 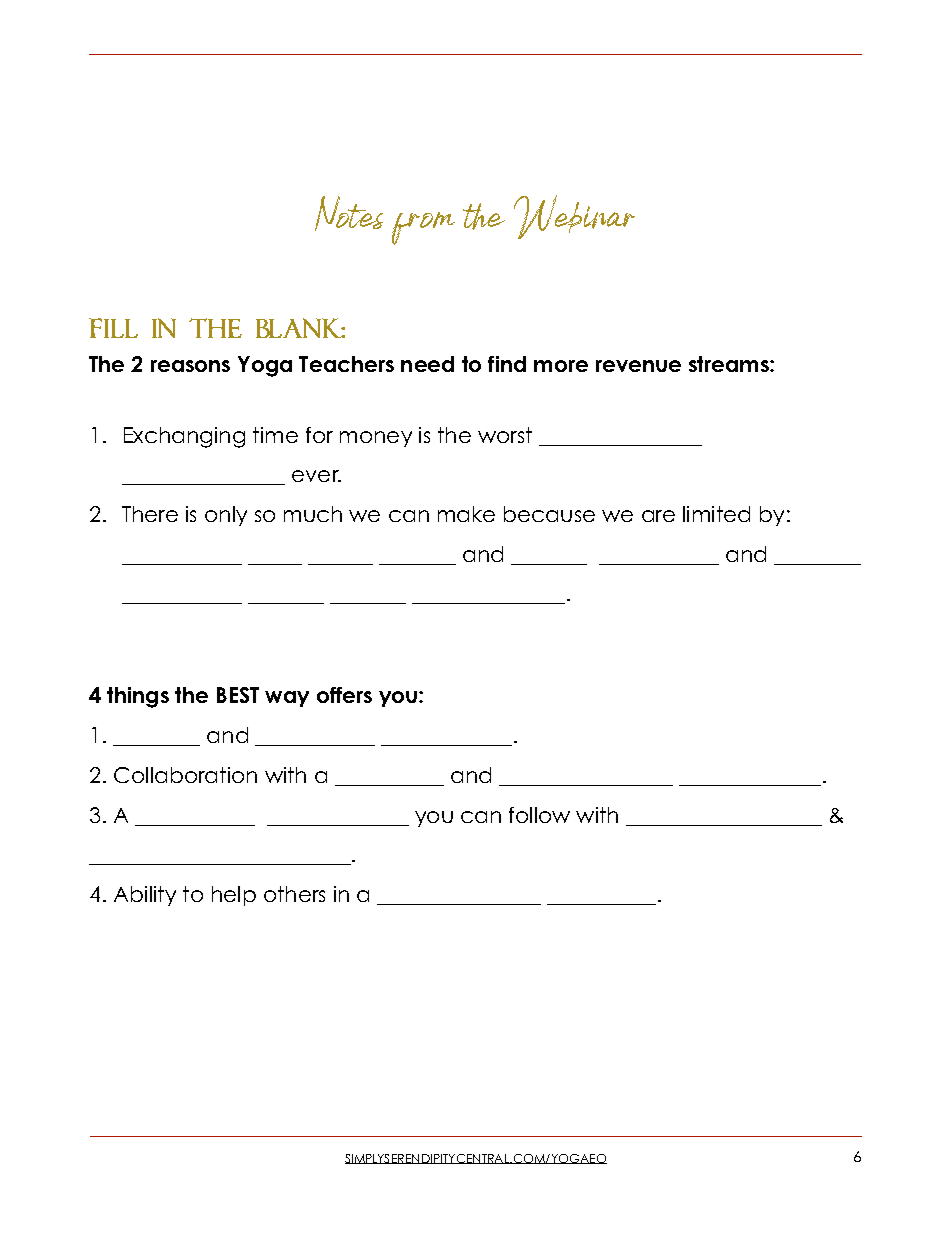 What do you see at coordinates (638, 366) in the screenshot?
I see `revenue` at bounding box center [638, 366].
